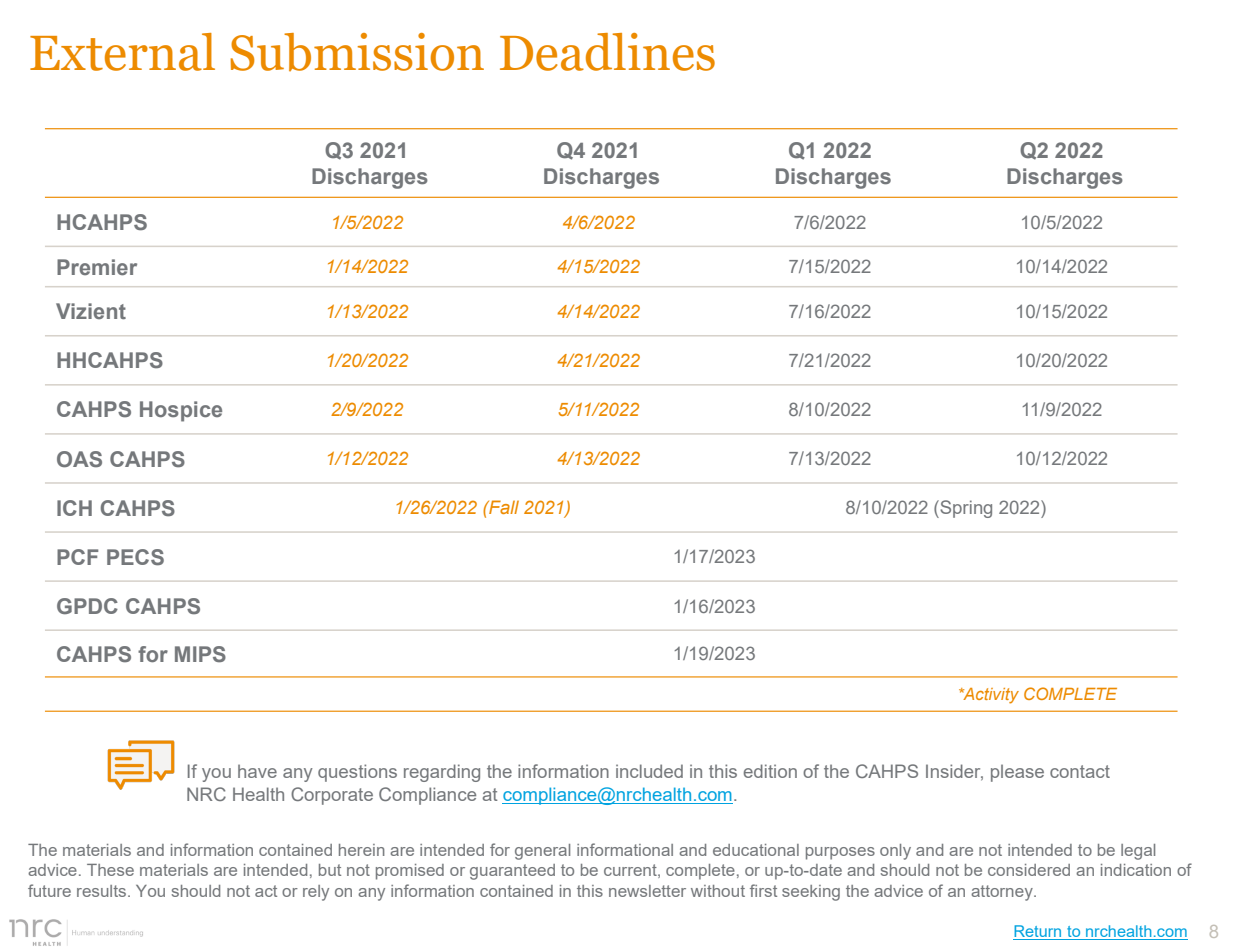  Describe the element at coordinates (122, 52) in the document. I see `External` at that location.
